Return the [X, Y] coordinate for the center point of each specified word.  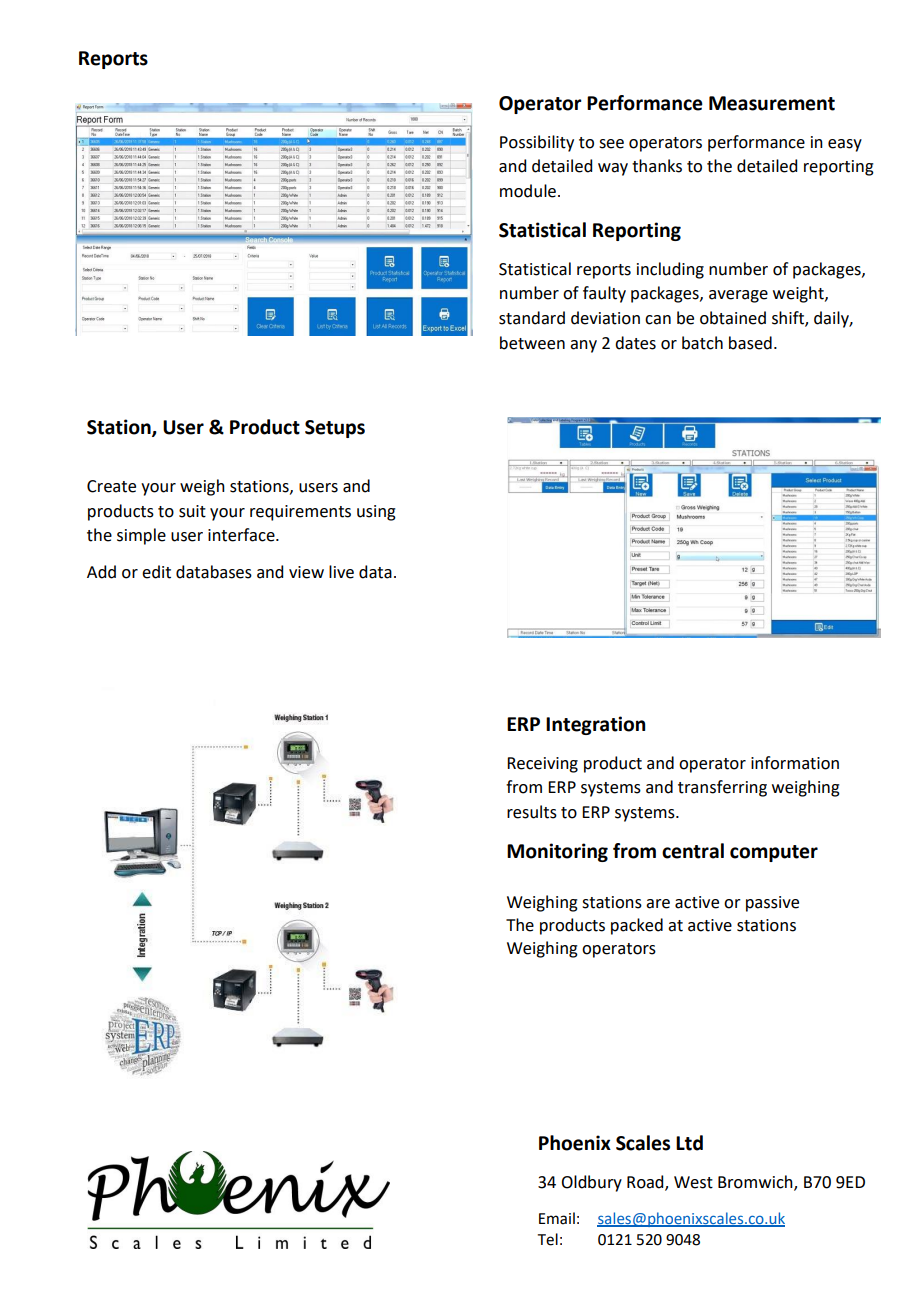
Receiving [542, 765]
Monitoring [557, 852]
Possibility [537, 143]
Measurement [772, 103]
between [532, 343]
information [795, 763]
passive [772, 904]
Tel [548, 1239]
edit [156, 572]
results [532, 812]
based [750, 343]
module [528, 191]
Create [111, 486]
